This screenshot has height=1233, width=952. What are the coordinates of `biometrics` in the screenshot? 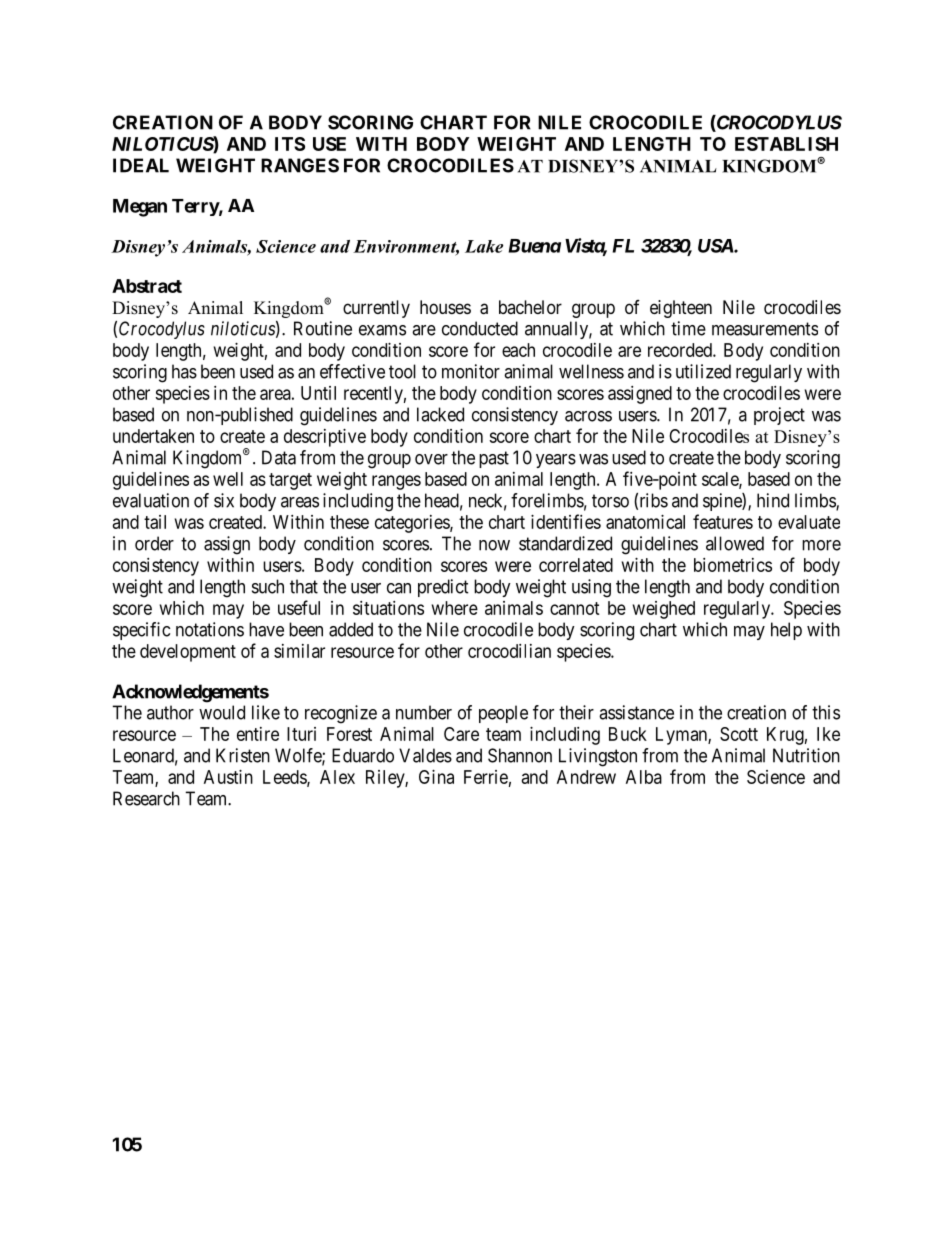 It's located at (733, 565).
